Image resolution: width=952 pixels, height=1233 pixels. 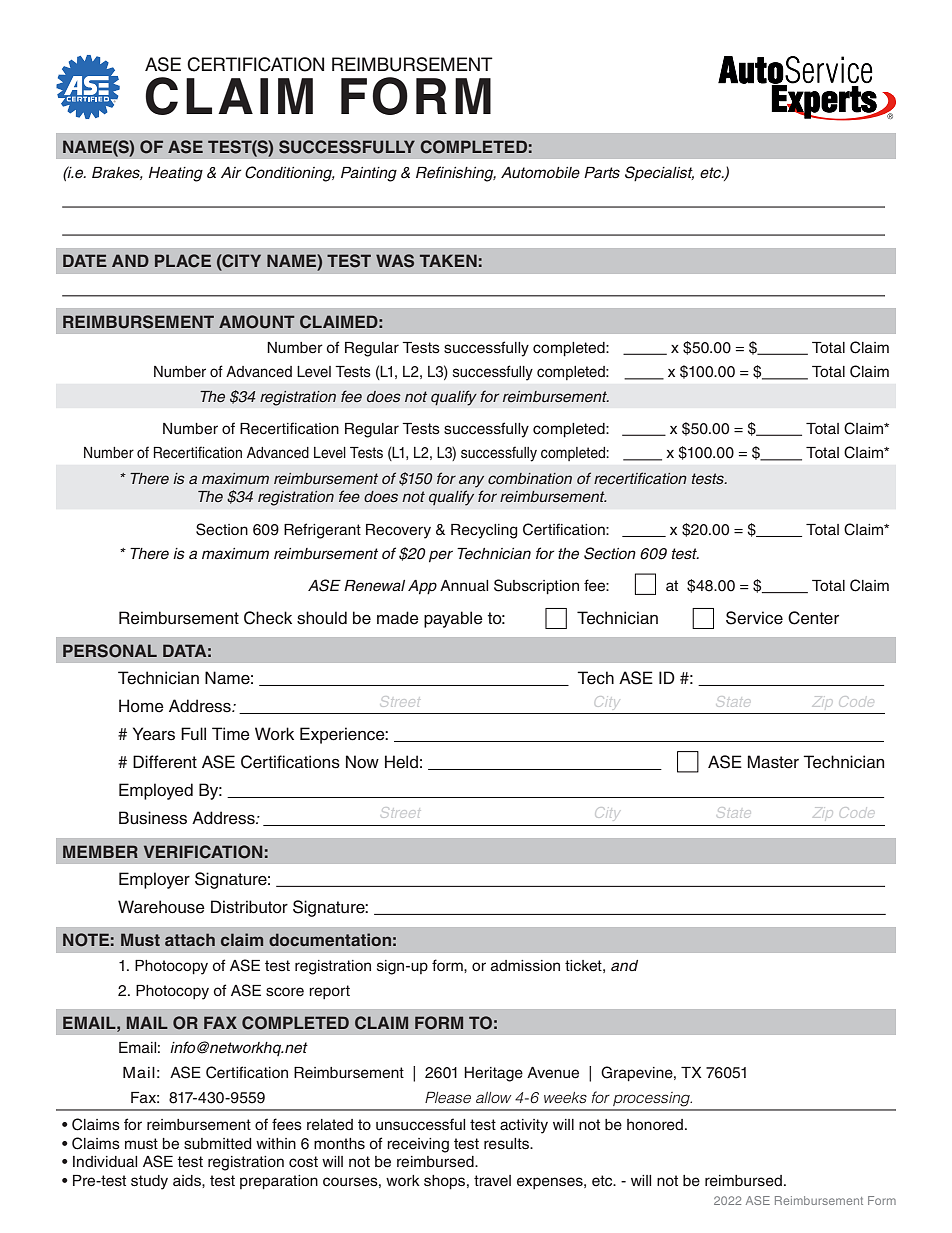 What do you see at coordinates (530, 478) in the screenshot?
I see `combination` at bounding box center [530, 478].
